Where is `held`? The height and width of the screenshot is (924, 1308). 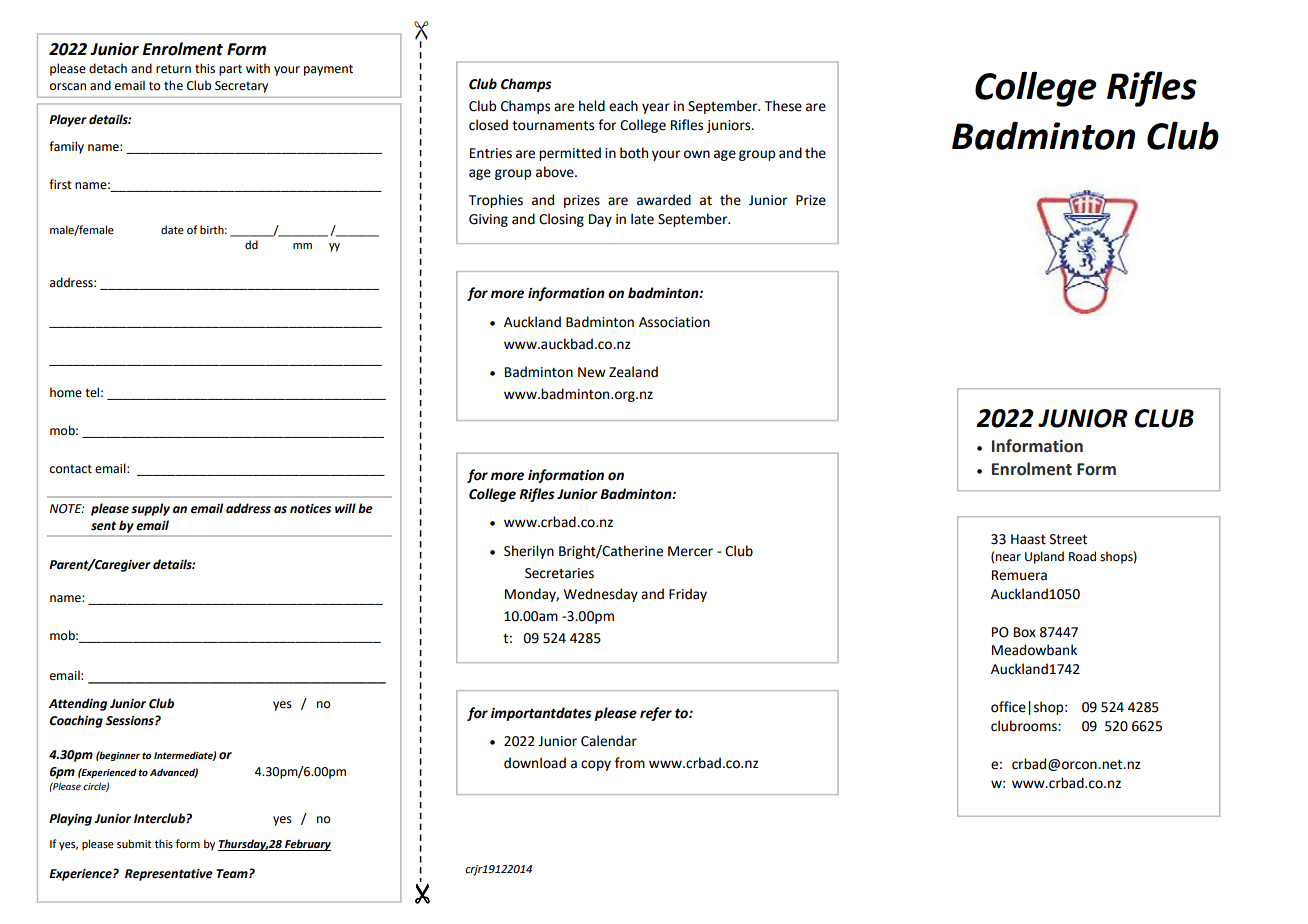 held is located at coordinates (592, 106).
